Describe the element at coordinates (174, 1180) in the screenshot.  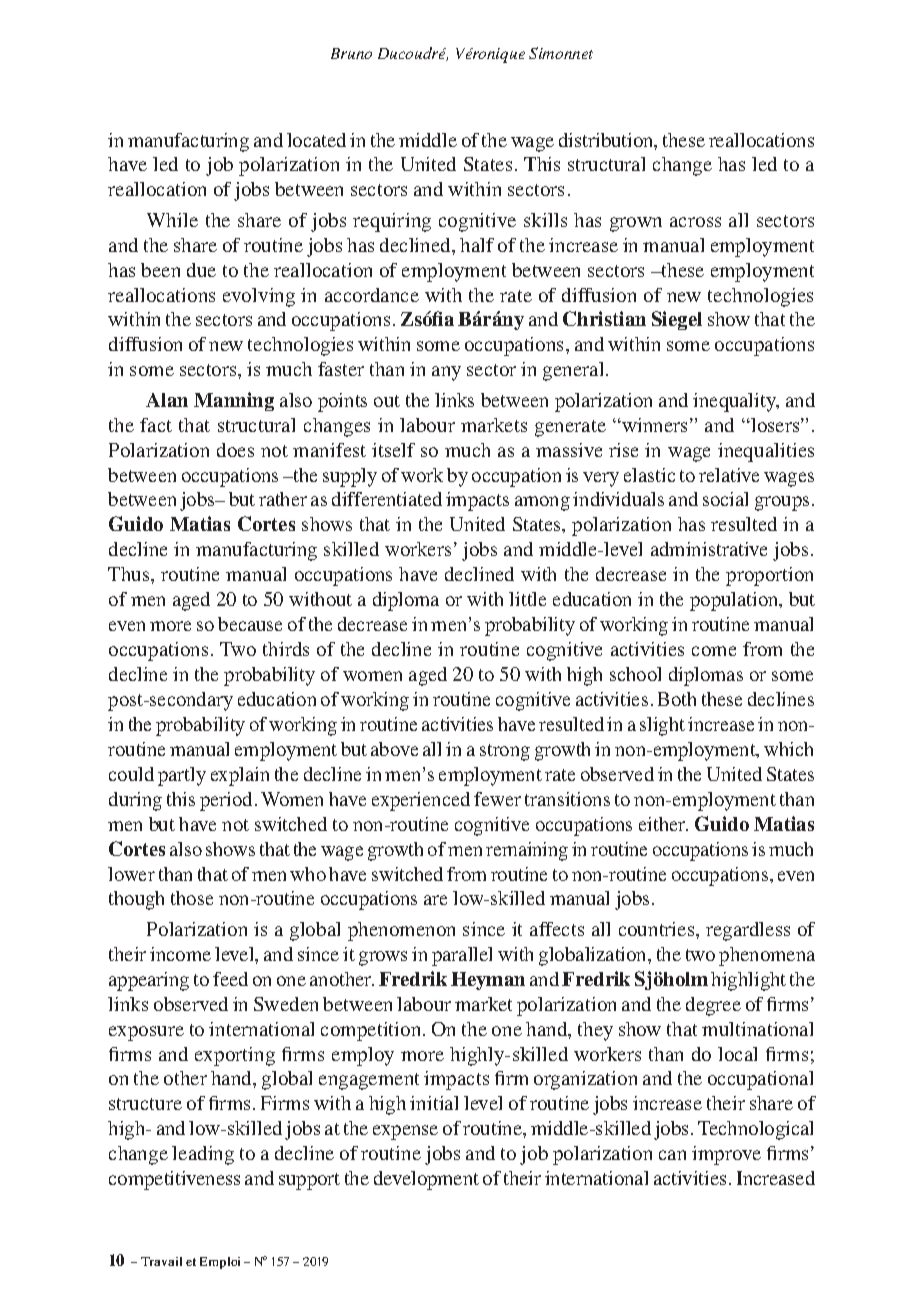
I see `competitiveness` at that location.
